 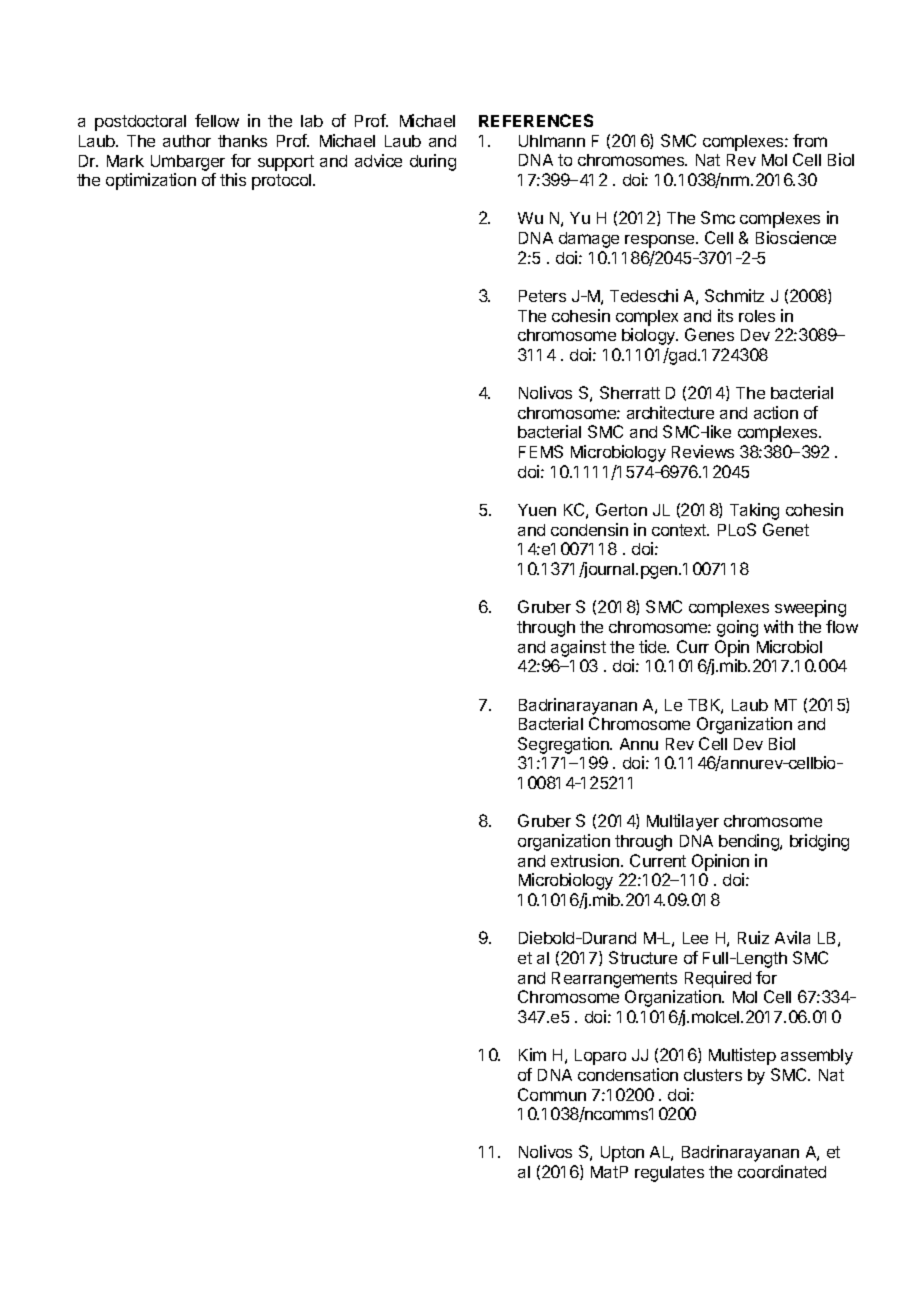 I want to click on author, so click(x=187, y=141).
